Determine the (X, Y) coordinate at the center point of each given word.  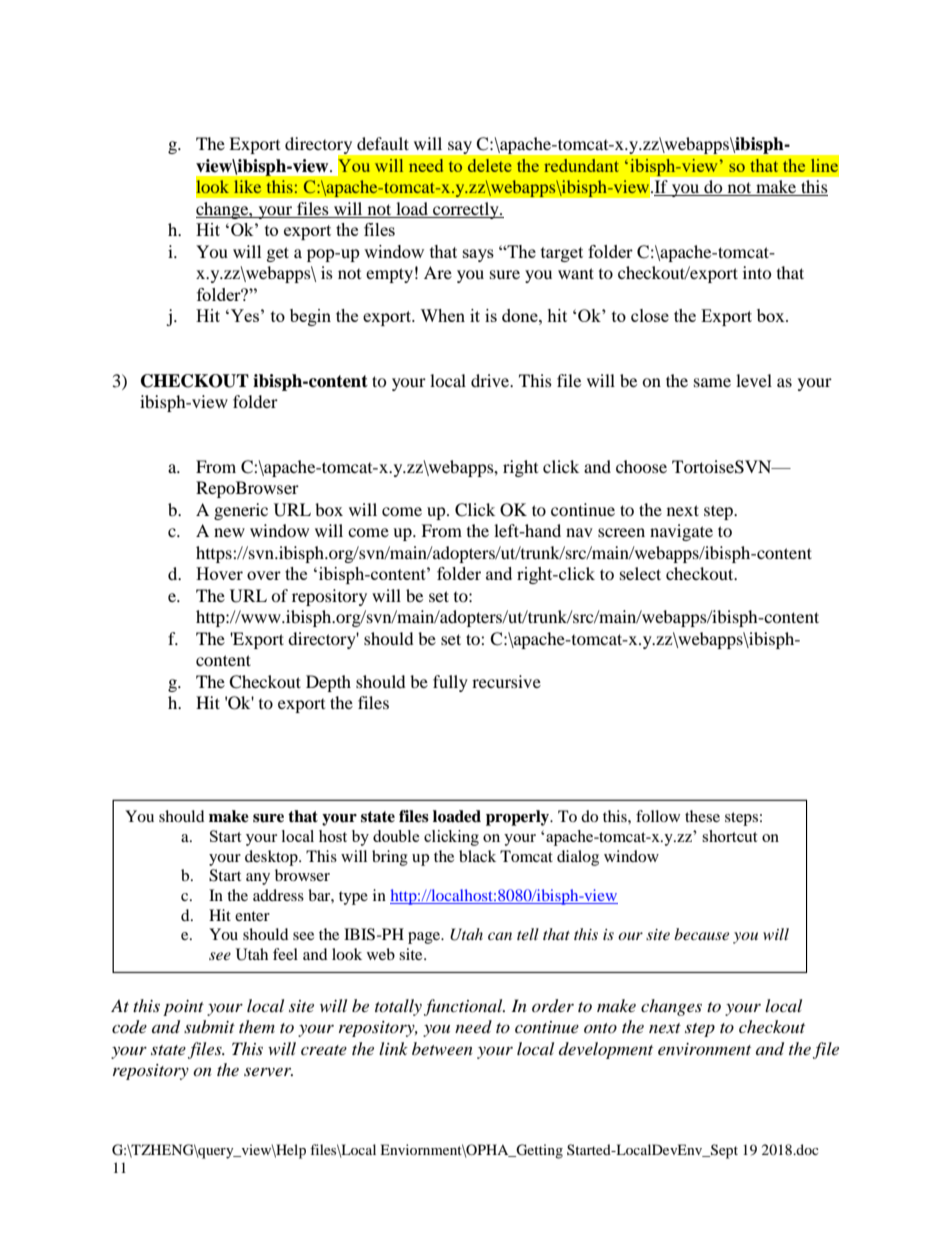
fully (450, 683)
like (247, 186)
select (640, 573)
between (442, 1048)
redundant (581, 165)
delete (490, 165)
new (229, 532)
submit (209, 1026)
